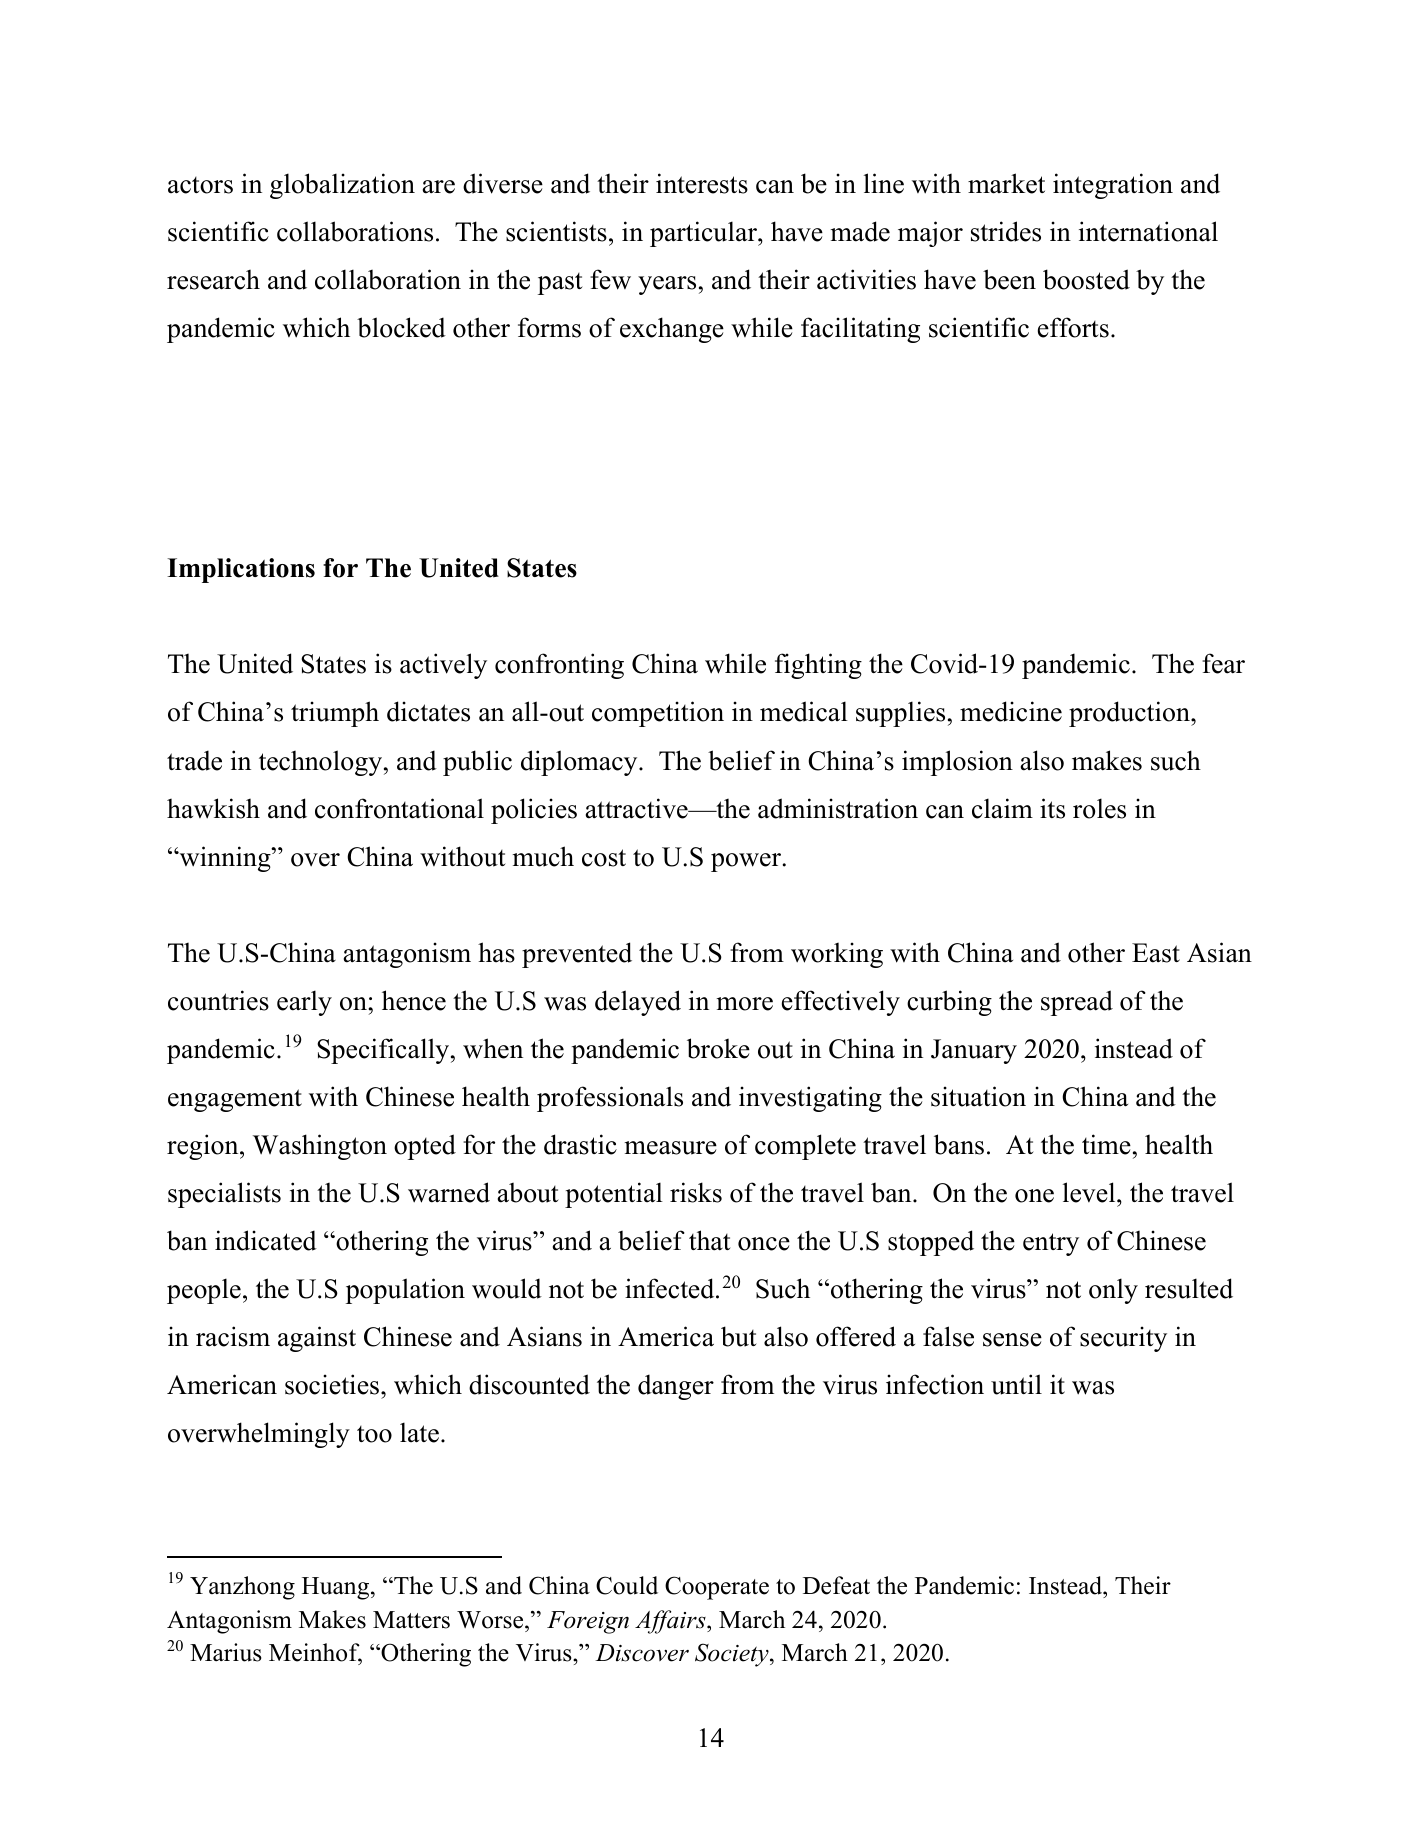 This screenshot has height=1839, width=1421. I want to click on globalization, so click(342, 186).
